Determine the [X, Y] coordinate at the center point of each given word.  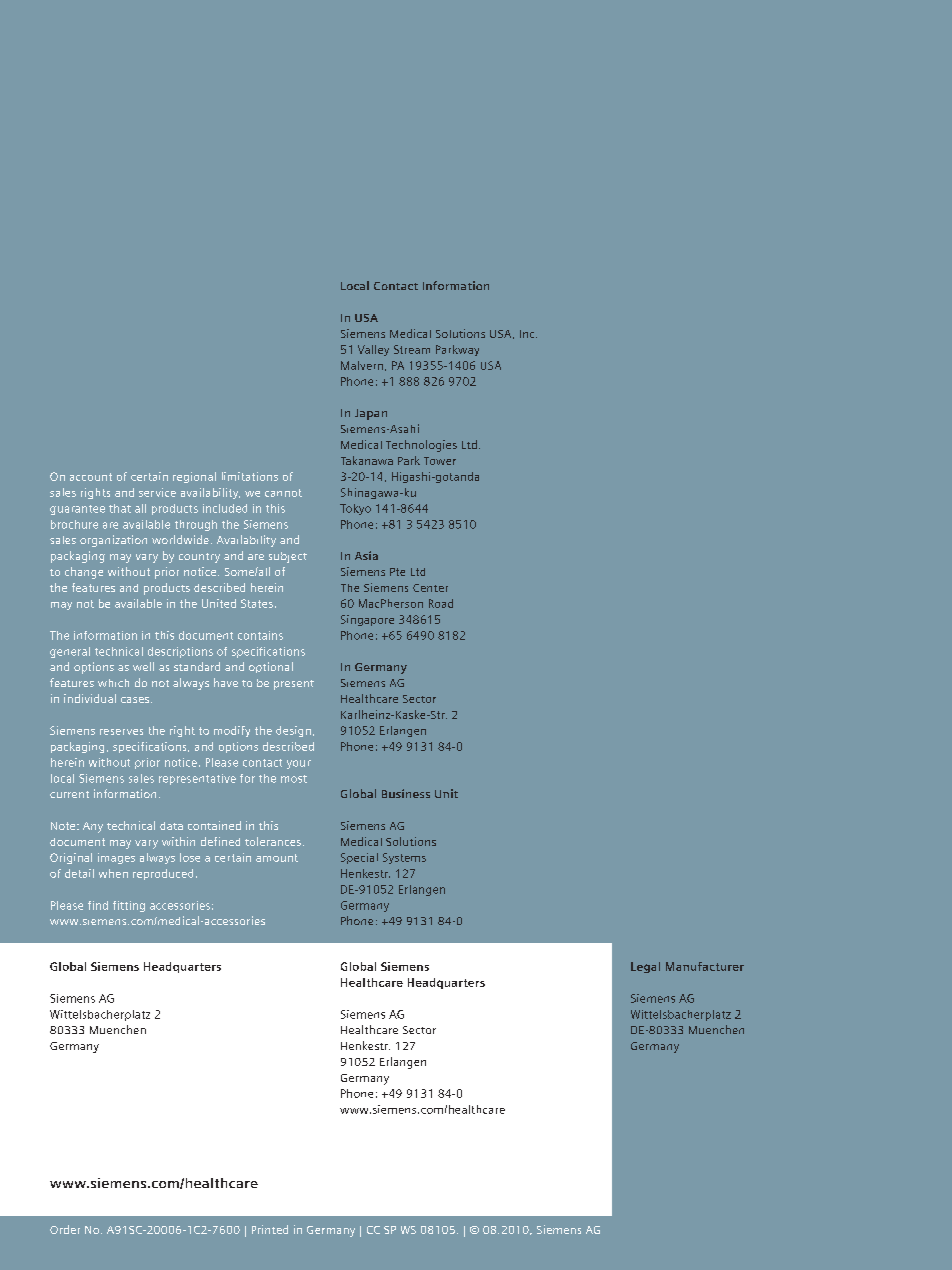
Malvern [363, 366]
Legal [645, 967]
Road [441, 603]
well [143, 666]
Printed [270, 1229]
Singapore [367, 620]
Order [65, 1229]
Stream [412, 349]
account [91, 477]
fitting [129, 906]
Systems [404, 858]
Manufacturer [705, 966]
